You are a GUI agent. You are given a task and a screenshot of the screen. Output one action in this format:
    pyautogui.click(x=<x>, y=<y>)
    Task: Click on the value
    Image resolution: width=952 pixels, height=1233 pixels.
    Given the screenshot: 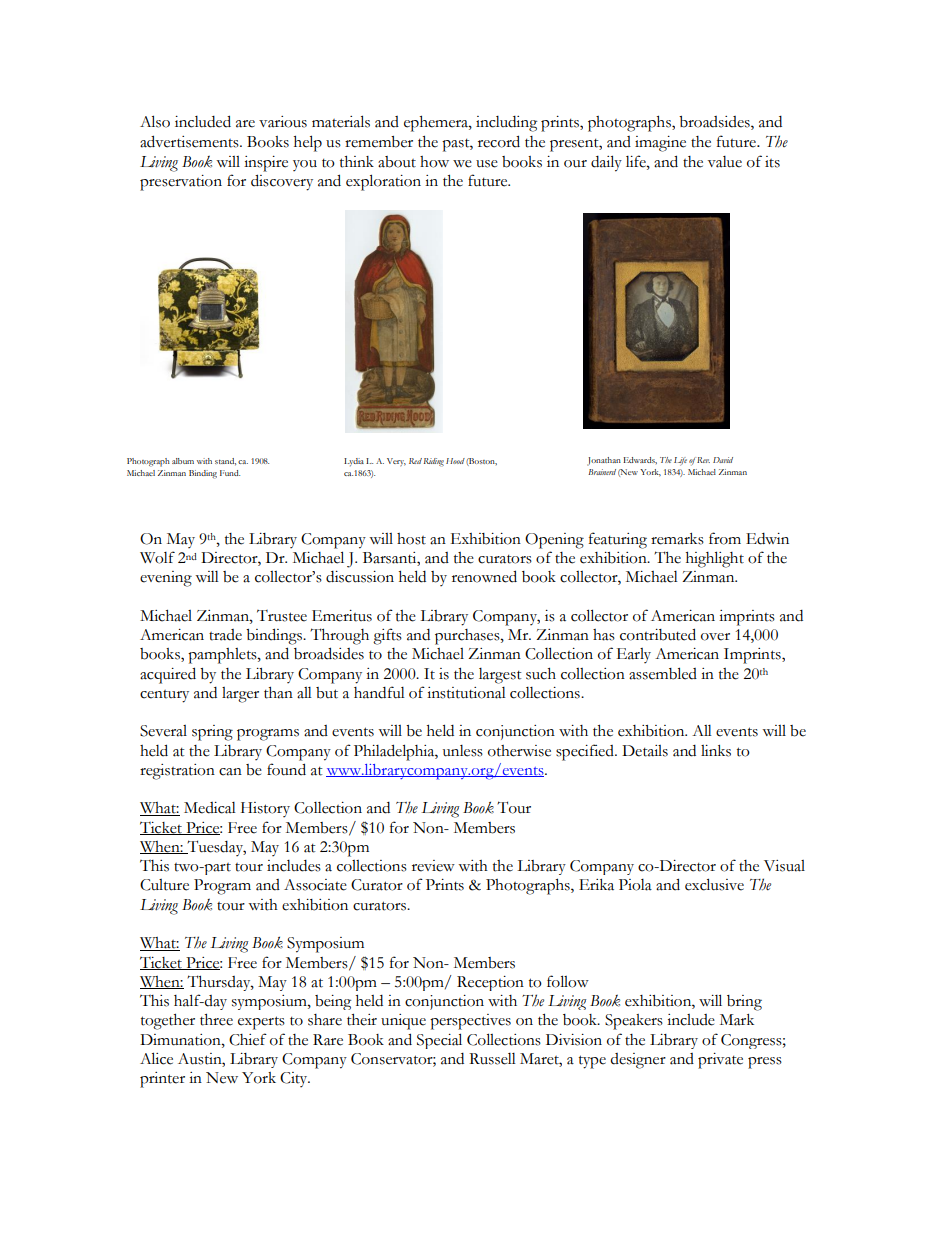 What is the action you would take?
    pyautogui.click(x=725, y=162)
